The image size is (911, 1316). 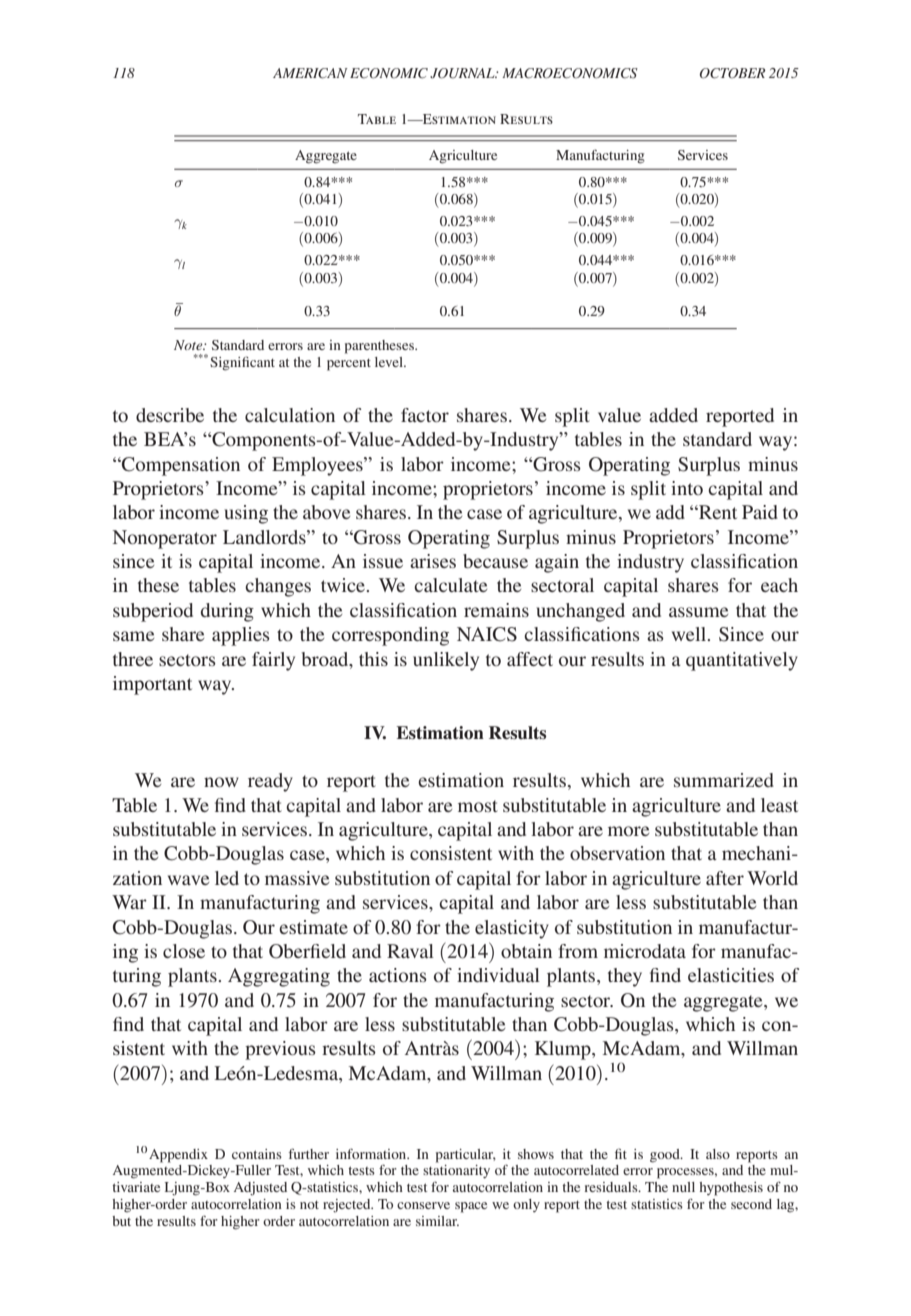 I want to click on Adjusted, so click(x=260, y=1189).
